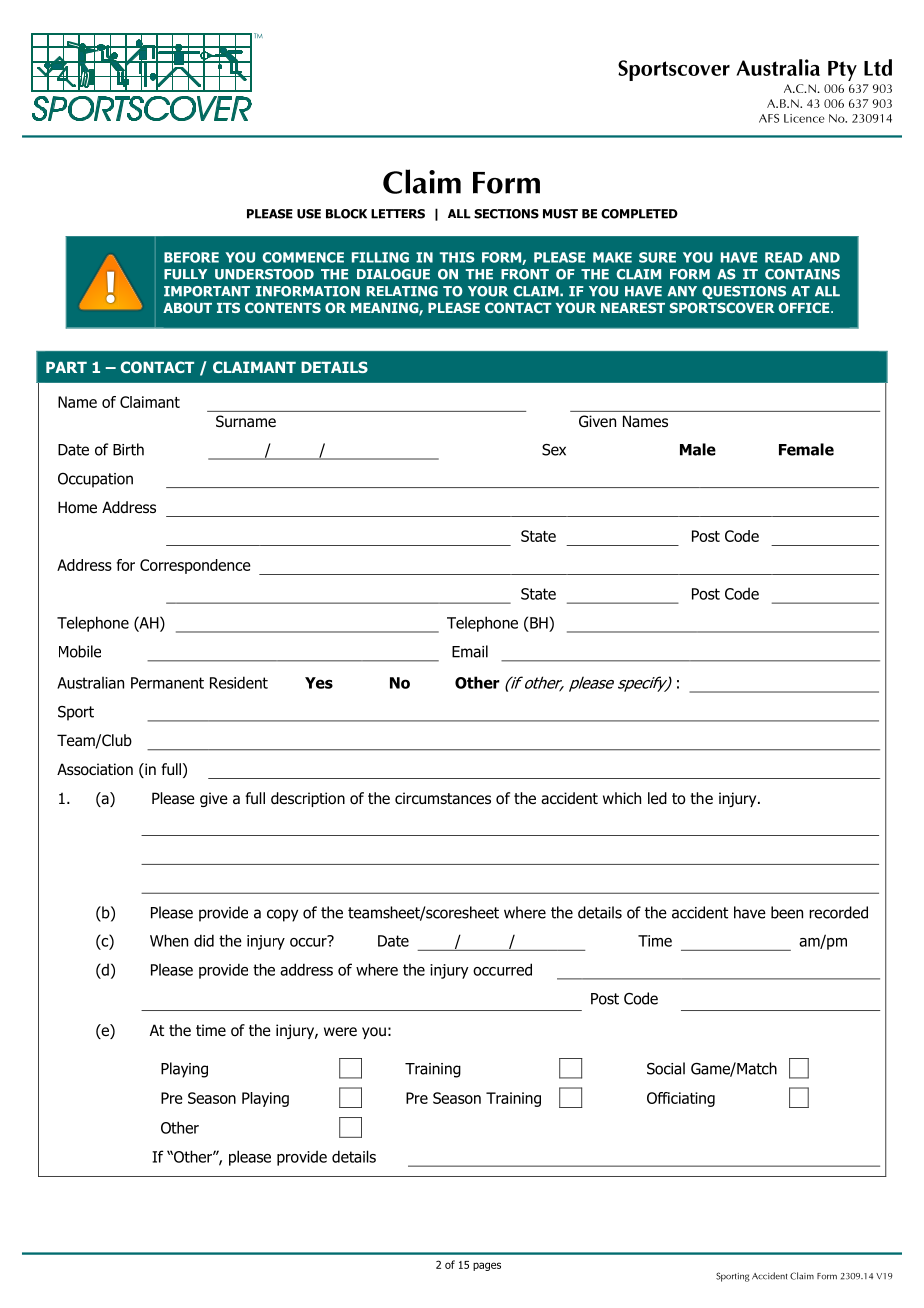  Describe the element at coordinates (554, 450) in the screenshot. I see `Sex` at that location.
